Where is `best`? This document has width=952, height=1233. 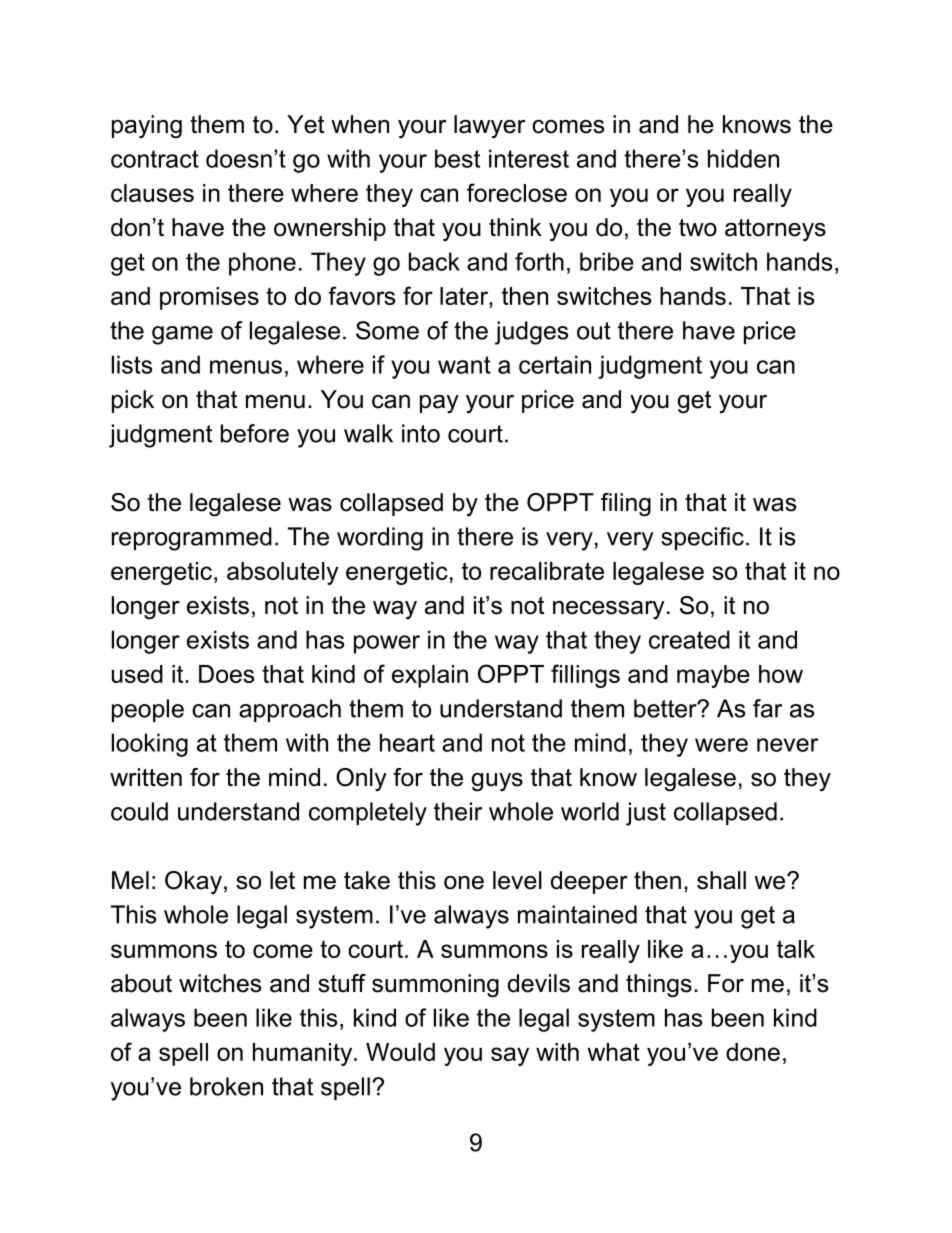
best is located at coordinates (457, 158).
